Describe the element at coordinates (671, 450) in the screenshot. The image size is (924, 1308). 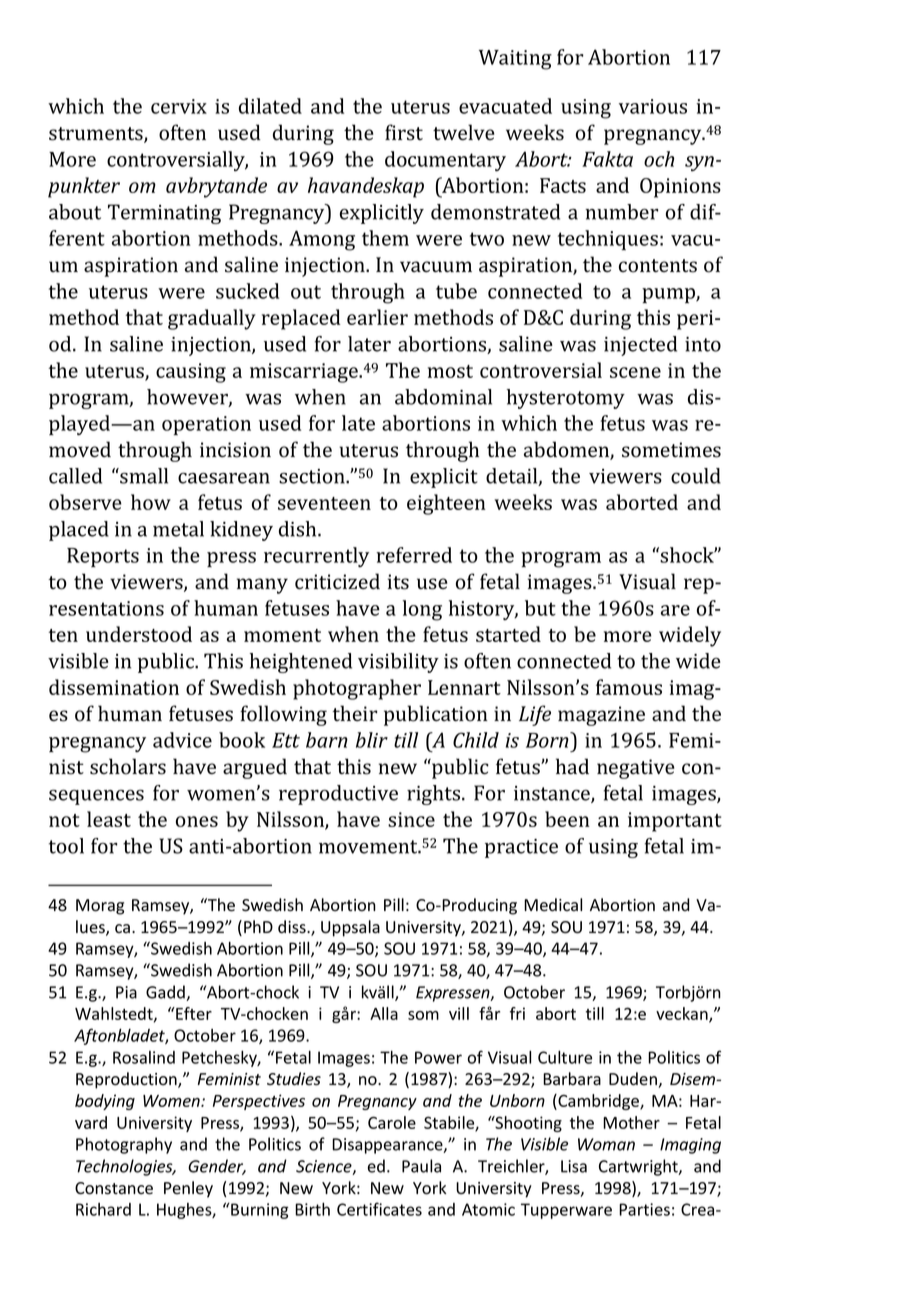
I see `sometimes` at that location.
